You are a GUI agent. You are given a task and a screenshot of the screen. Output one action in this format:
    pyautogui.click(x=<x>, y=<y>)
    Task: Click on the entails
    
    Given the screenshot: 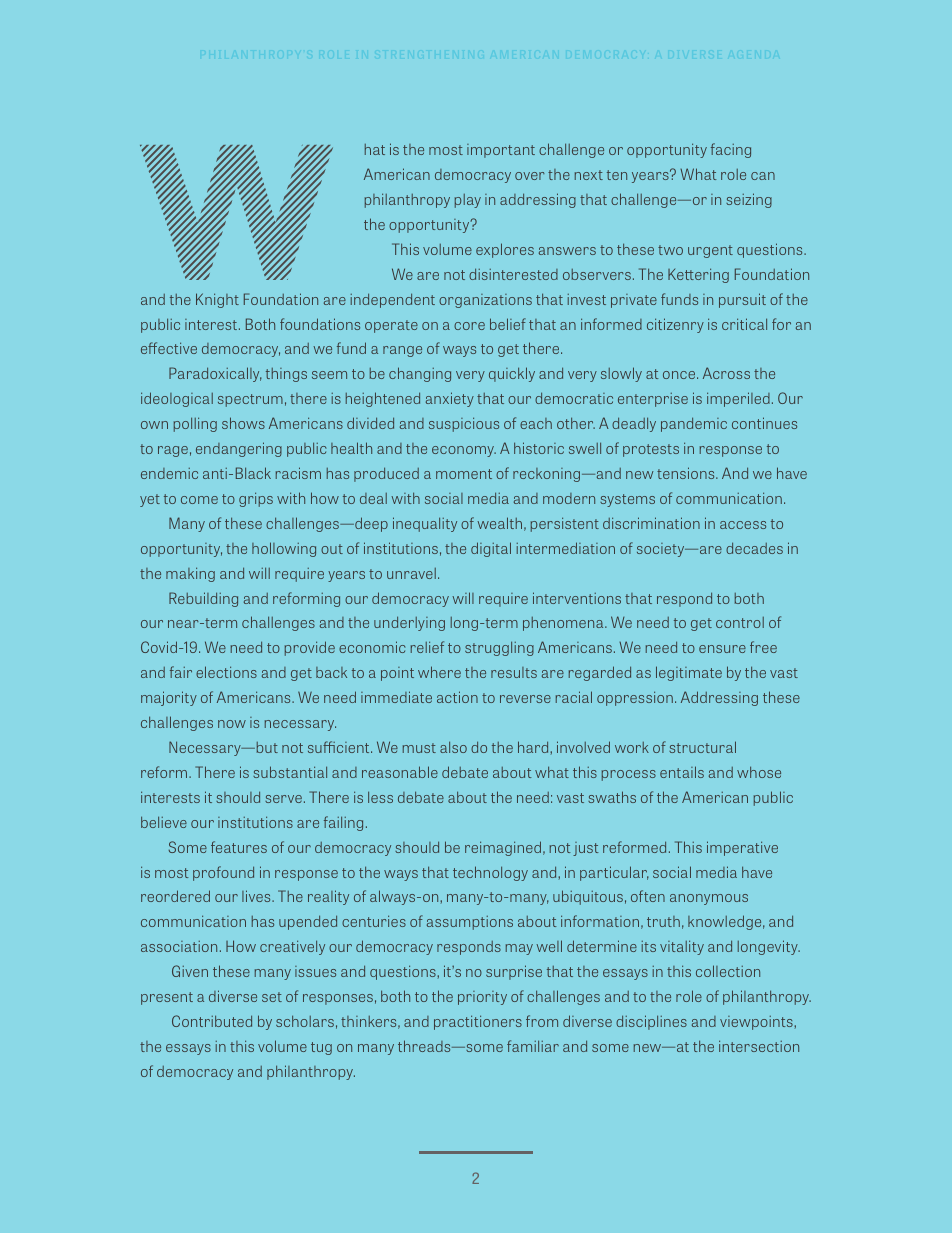 What is the action you would take?
    pyautogui.click(x=682, y=772)
